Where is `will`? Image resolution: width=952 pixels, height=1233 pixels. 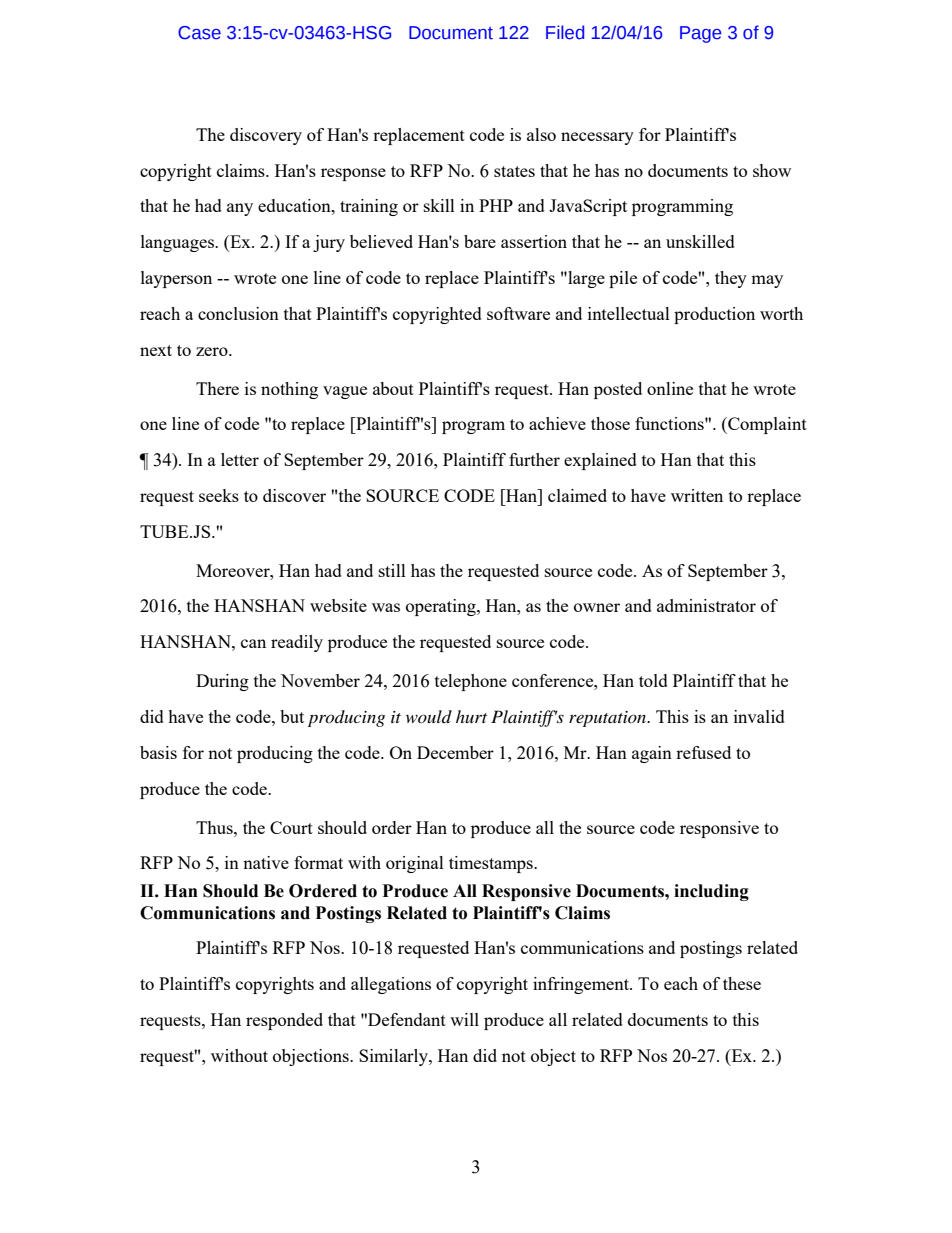
will is located at coordinates (464, 1019).
